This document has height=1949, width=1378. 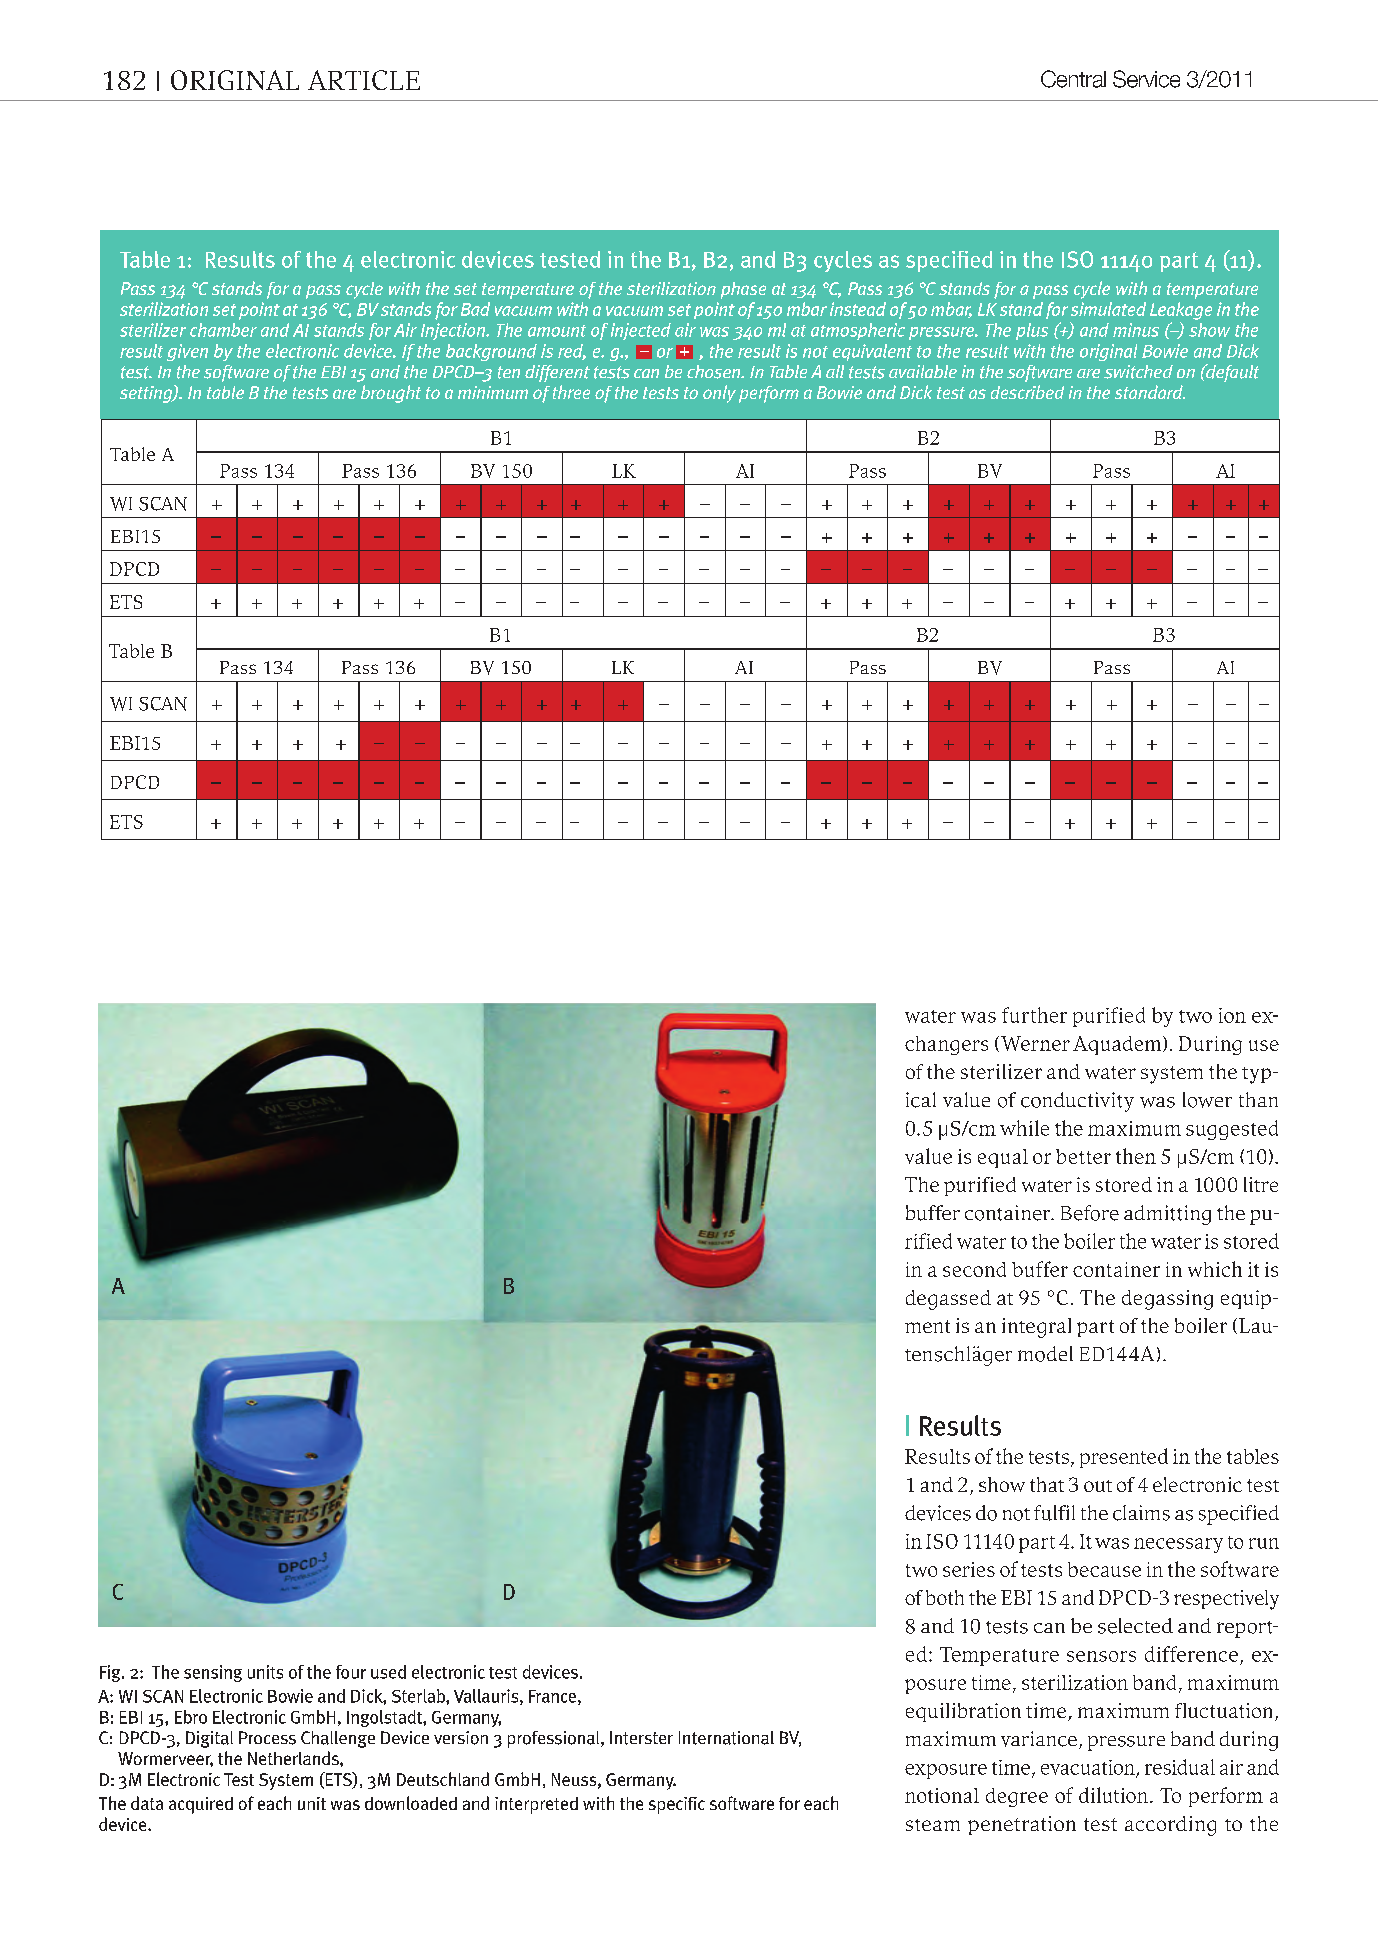 I want to click on phase, so click(x=743, y=290).
